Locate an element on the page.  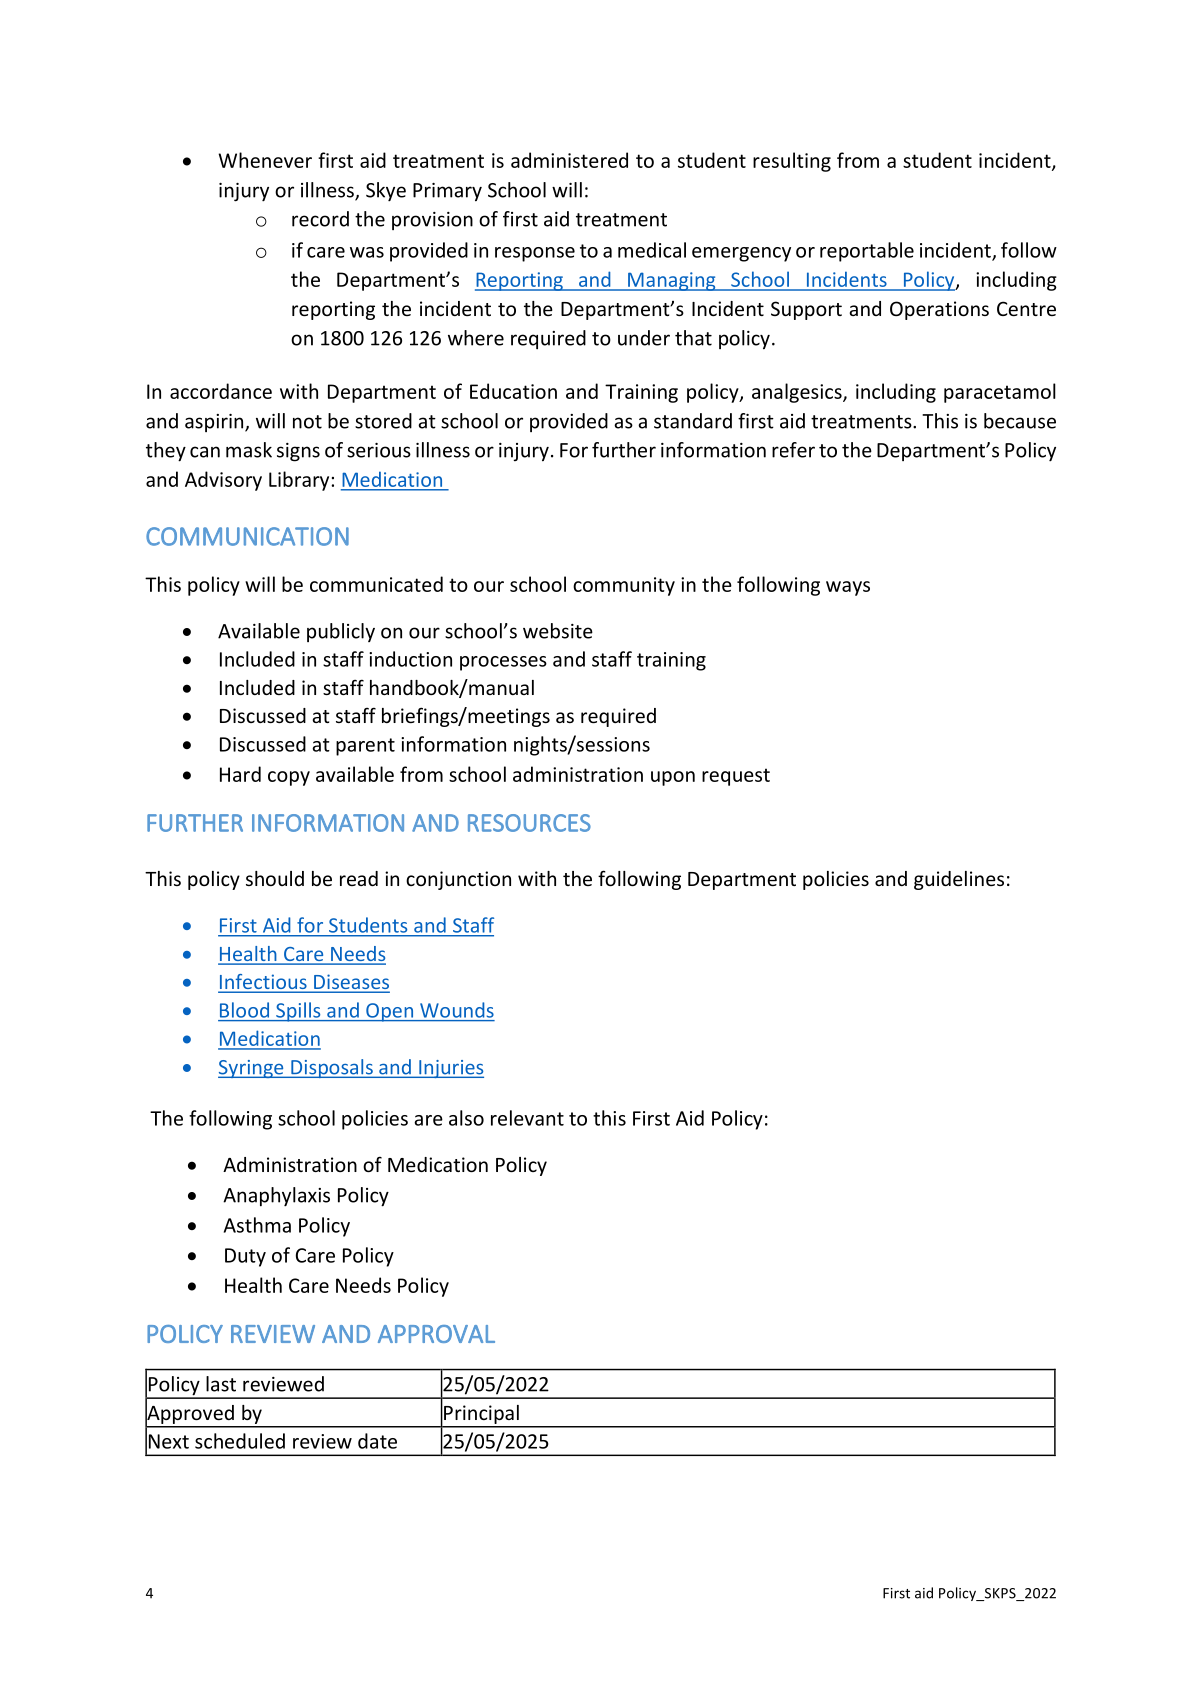
last is located at coordinates (221, 1384).
